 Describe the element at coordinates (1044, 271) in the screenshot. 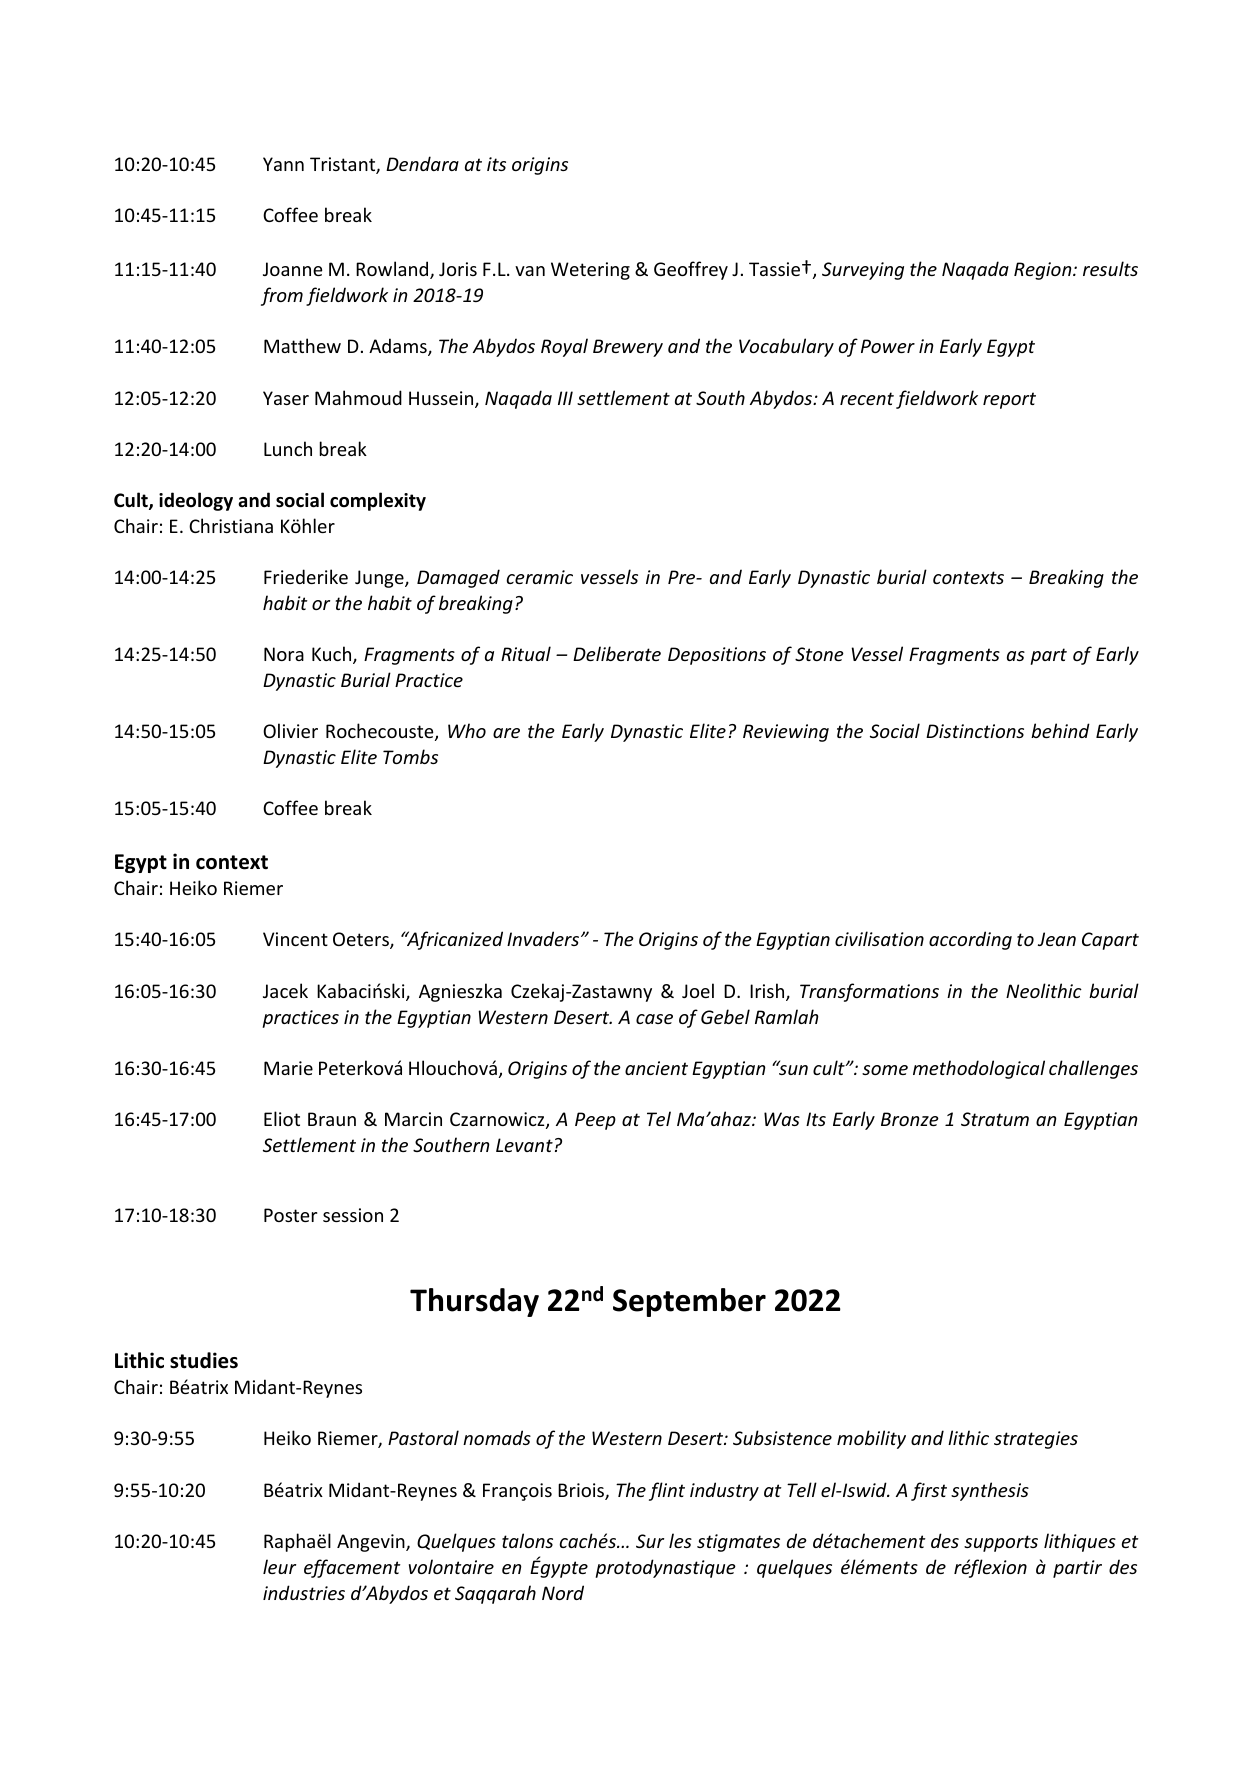

I see `Region` at that location.
